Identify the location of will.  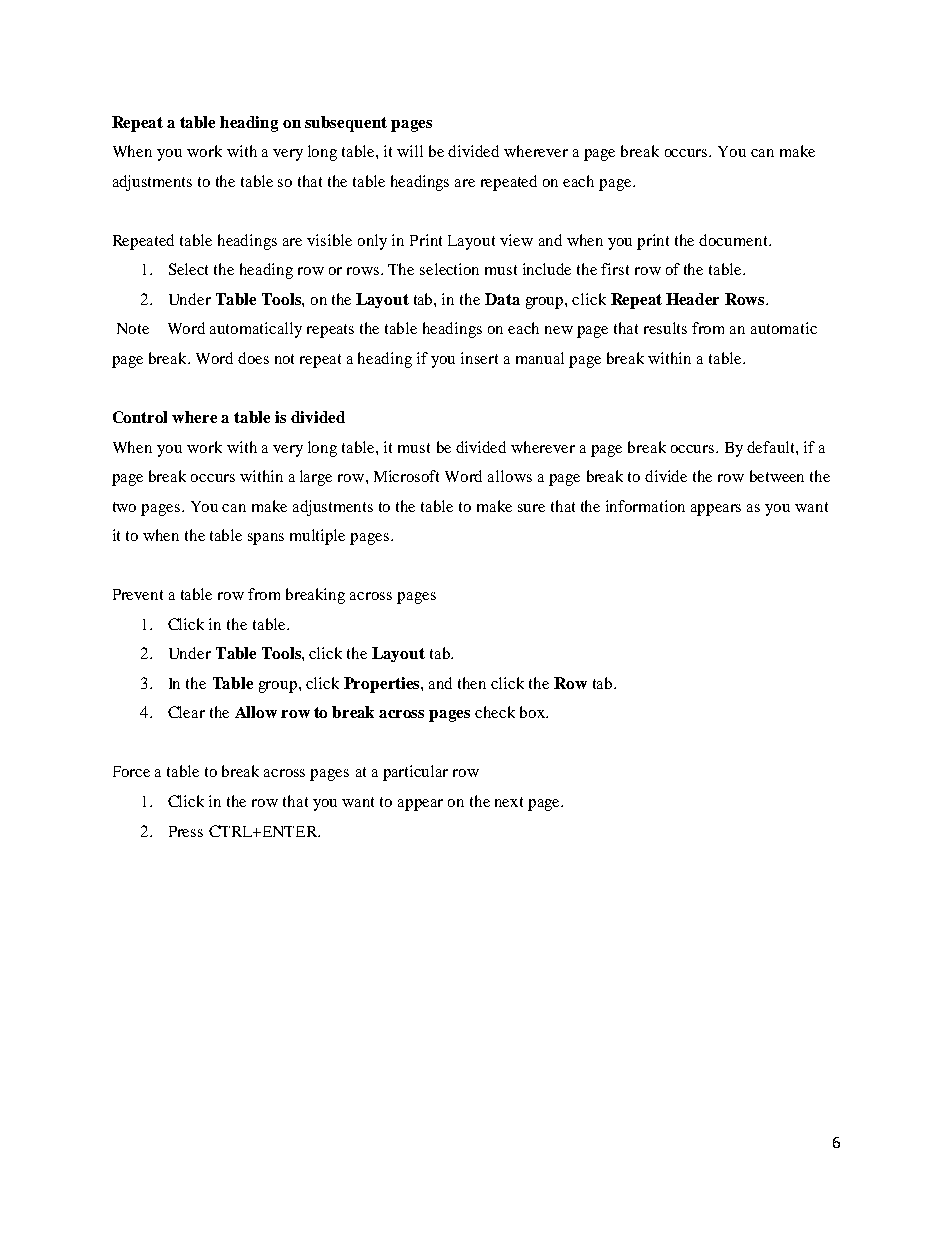
(410, 151).
